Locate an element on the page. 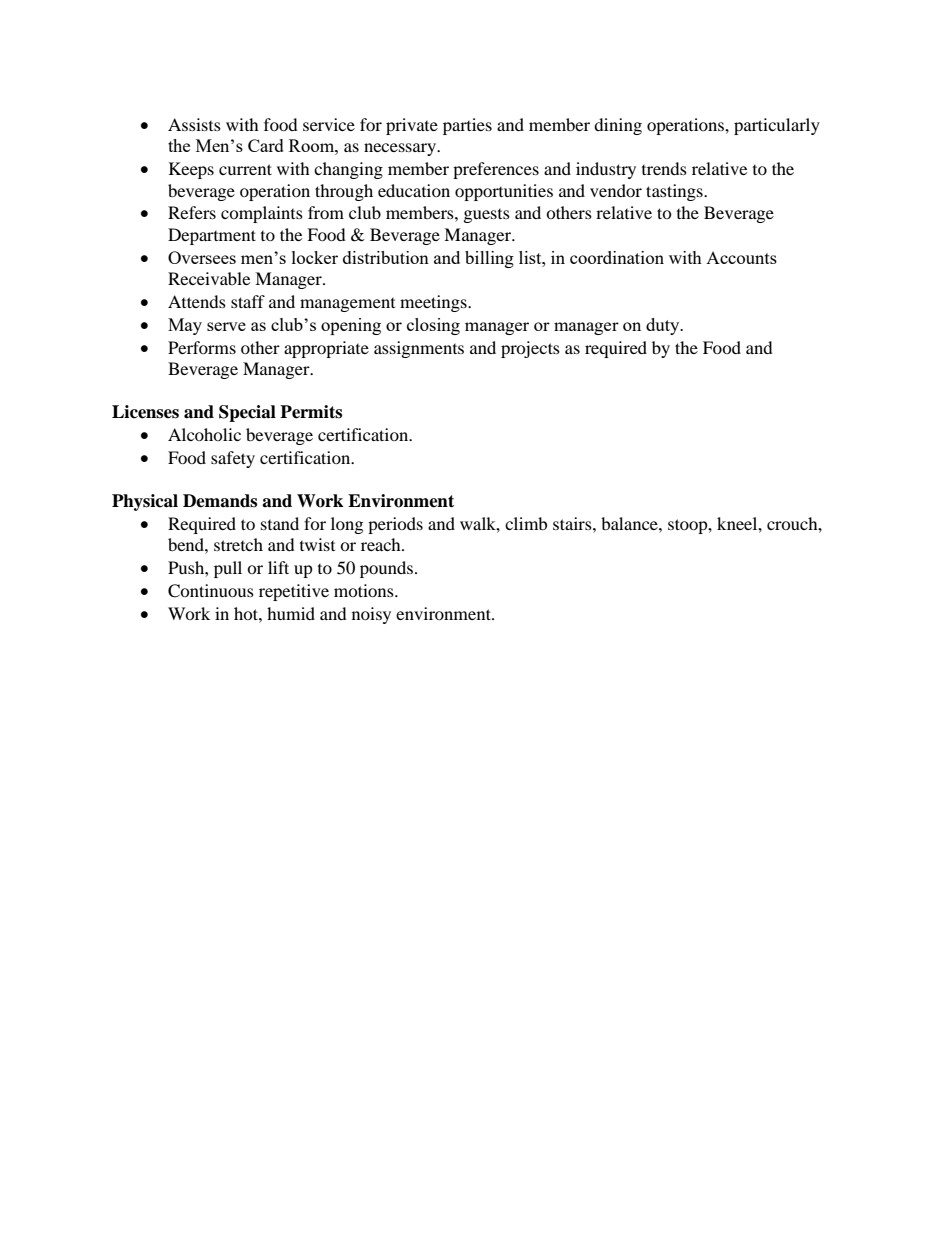 The image size is (952, 1233). noisy is located at coordinates (371, 615).
